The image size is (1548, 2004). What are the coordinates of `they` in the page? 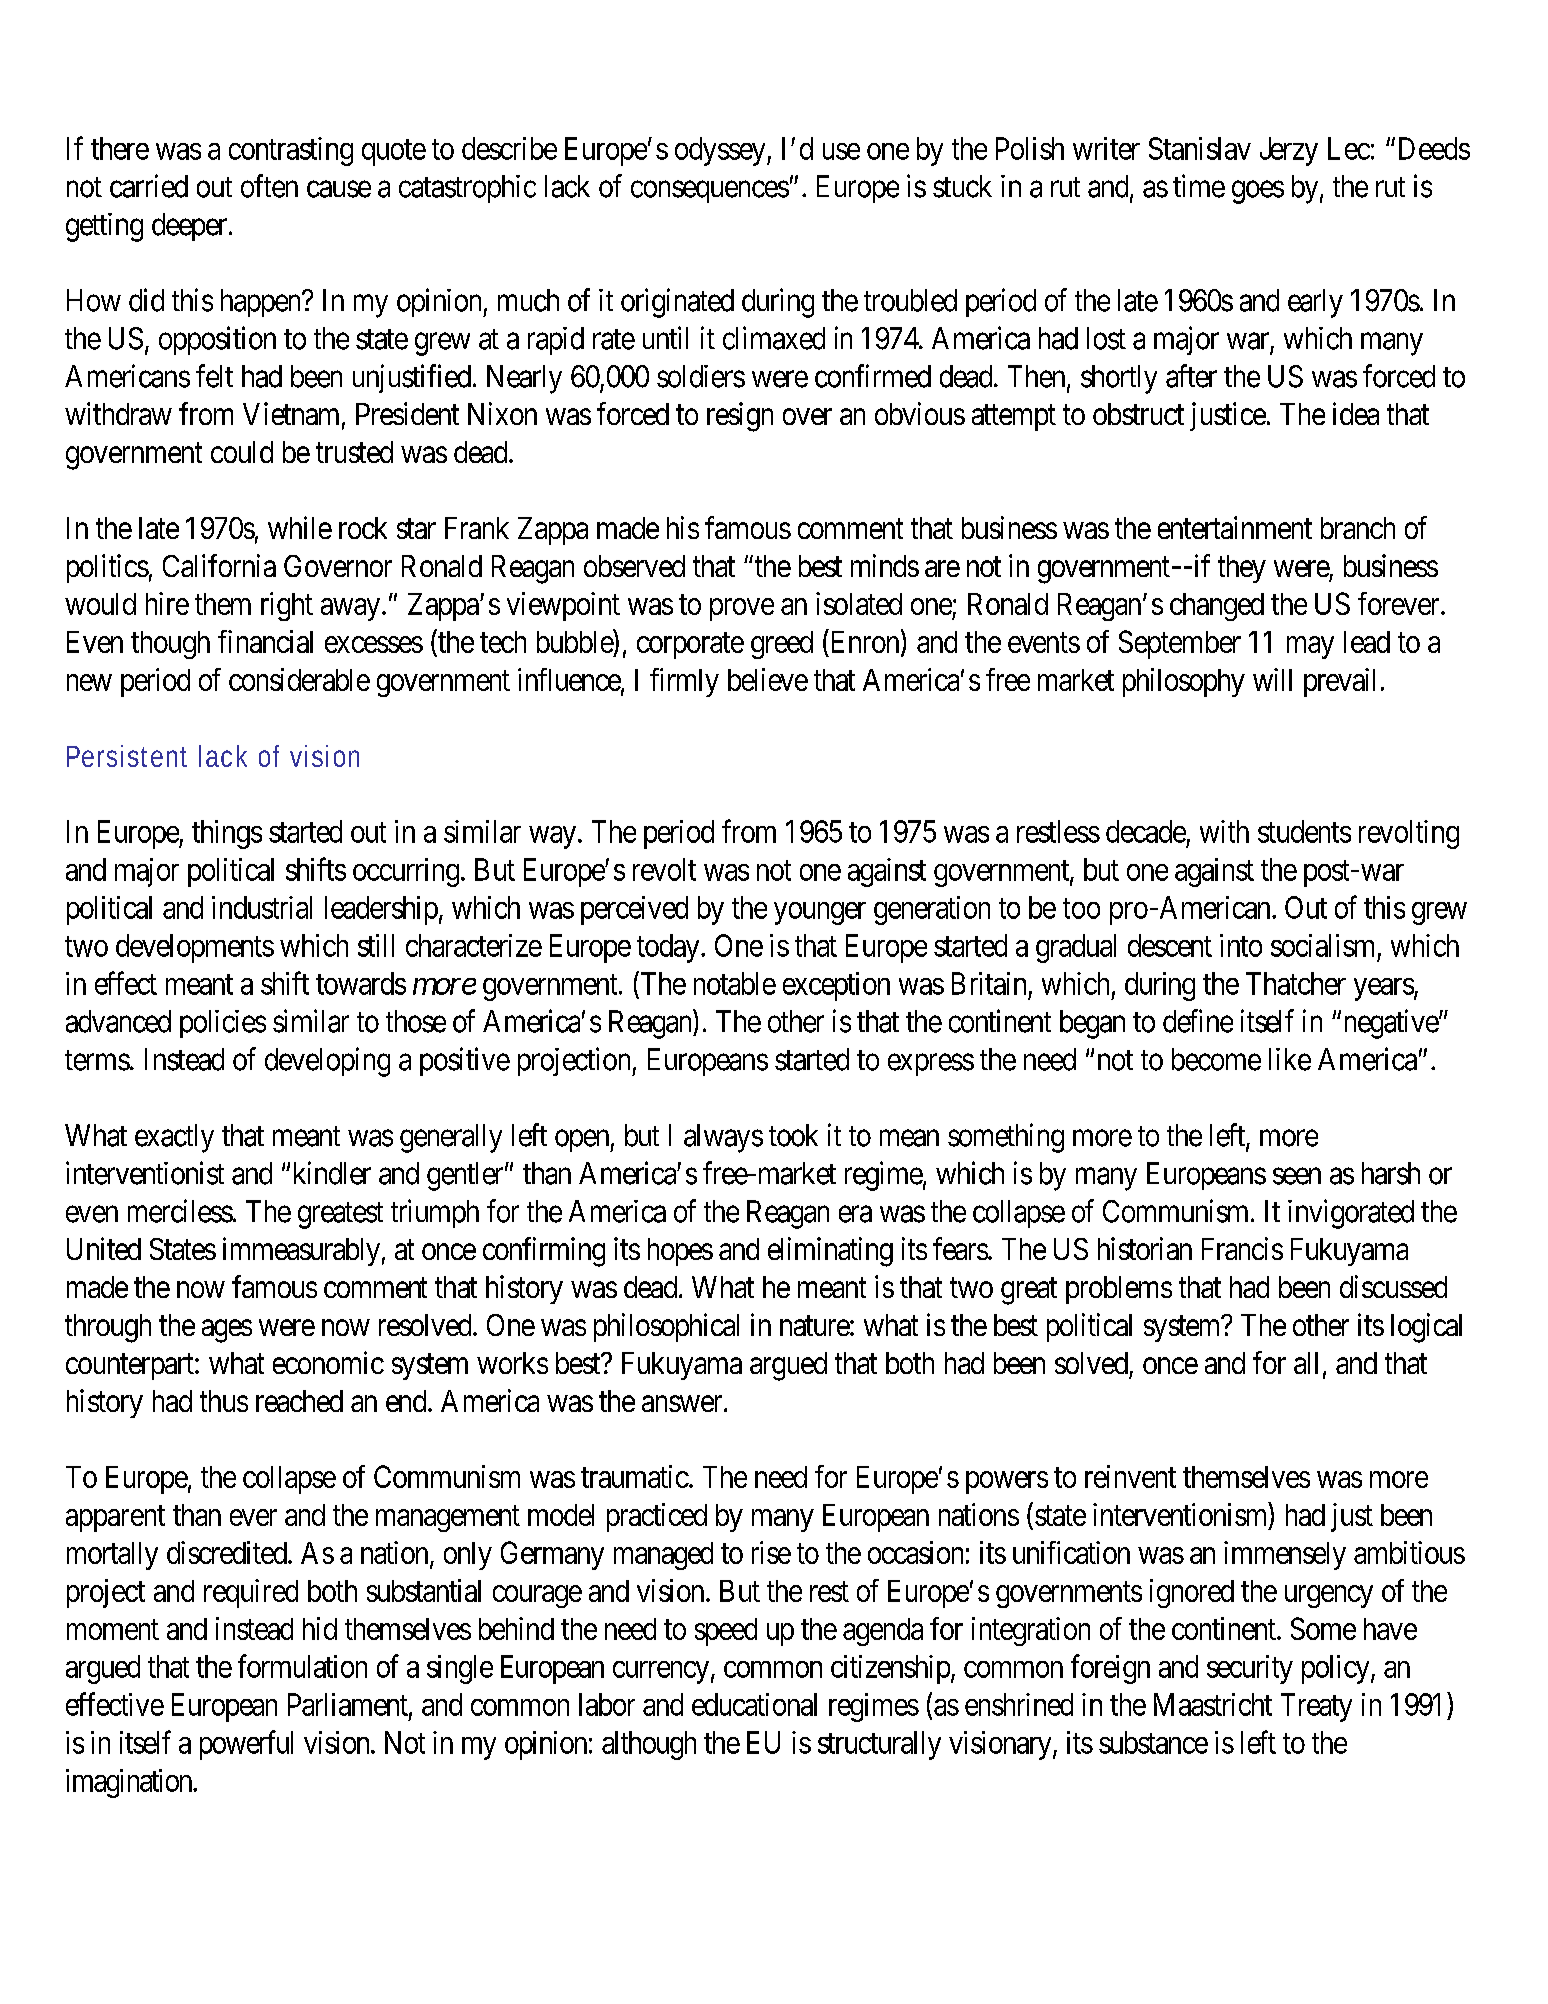 It's located at (1242, 569).
